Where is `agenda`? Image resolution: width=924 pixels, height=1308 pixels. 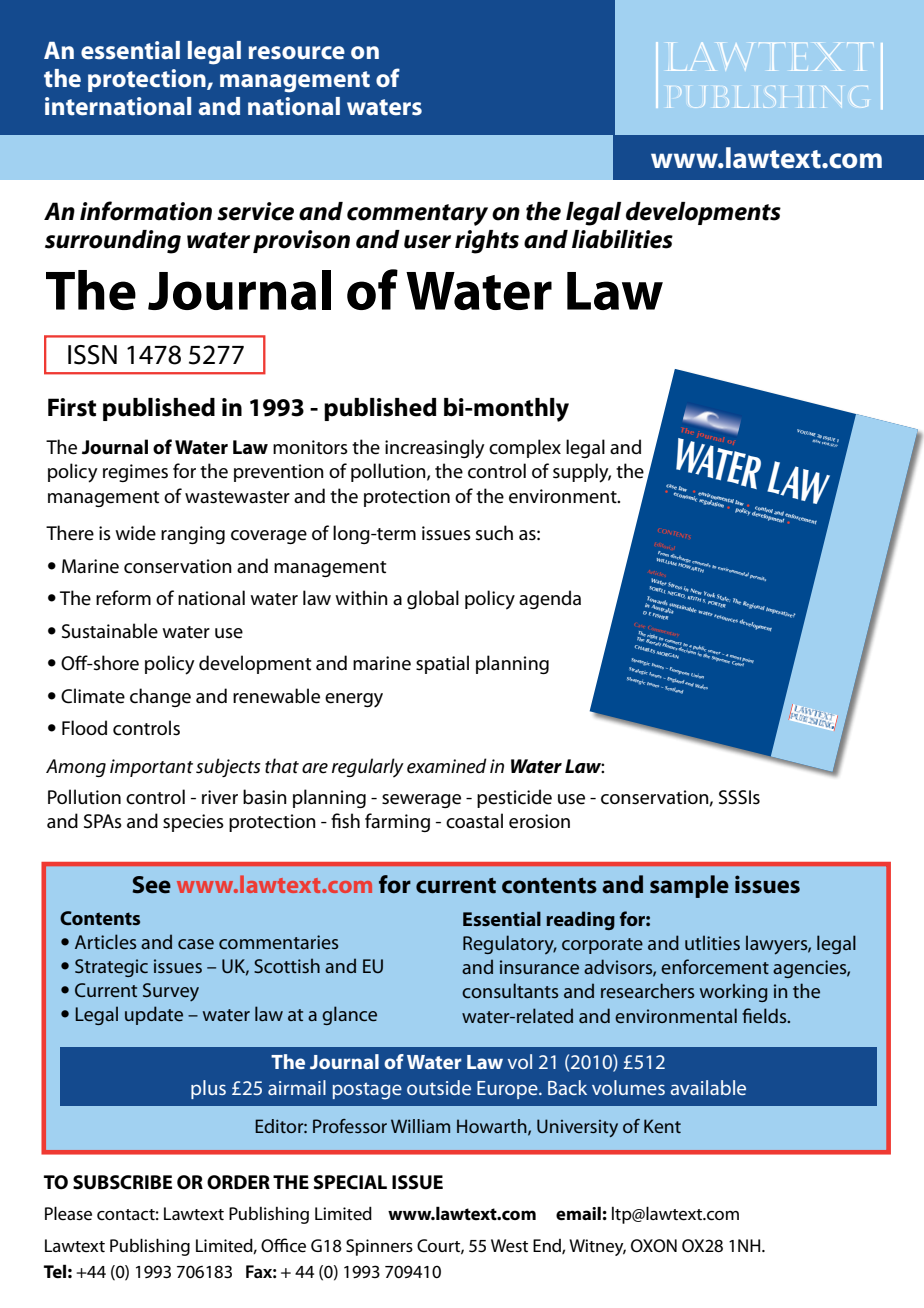
agenda is located at coordinates (550, 599).
